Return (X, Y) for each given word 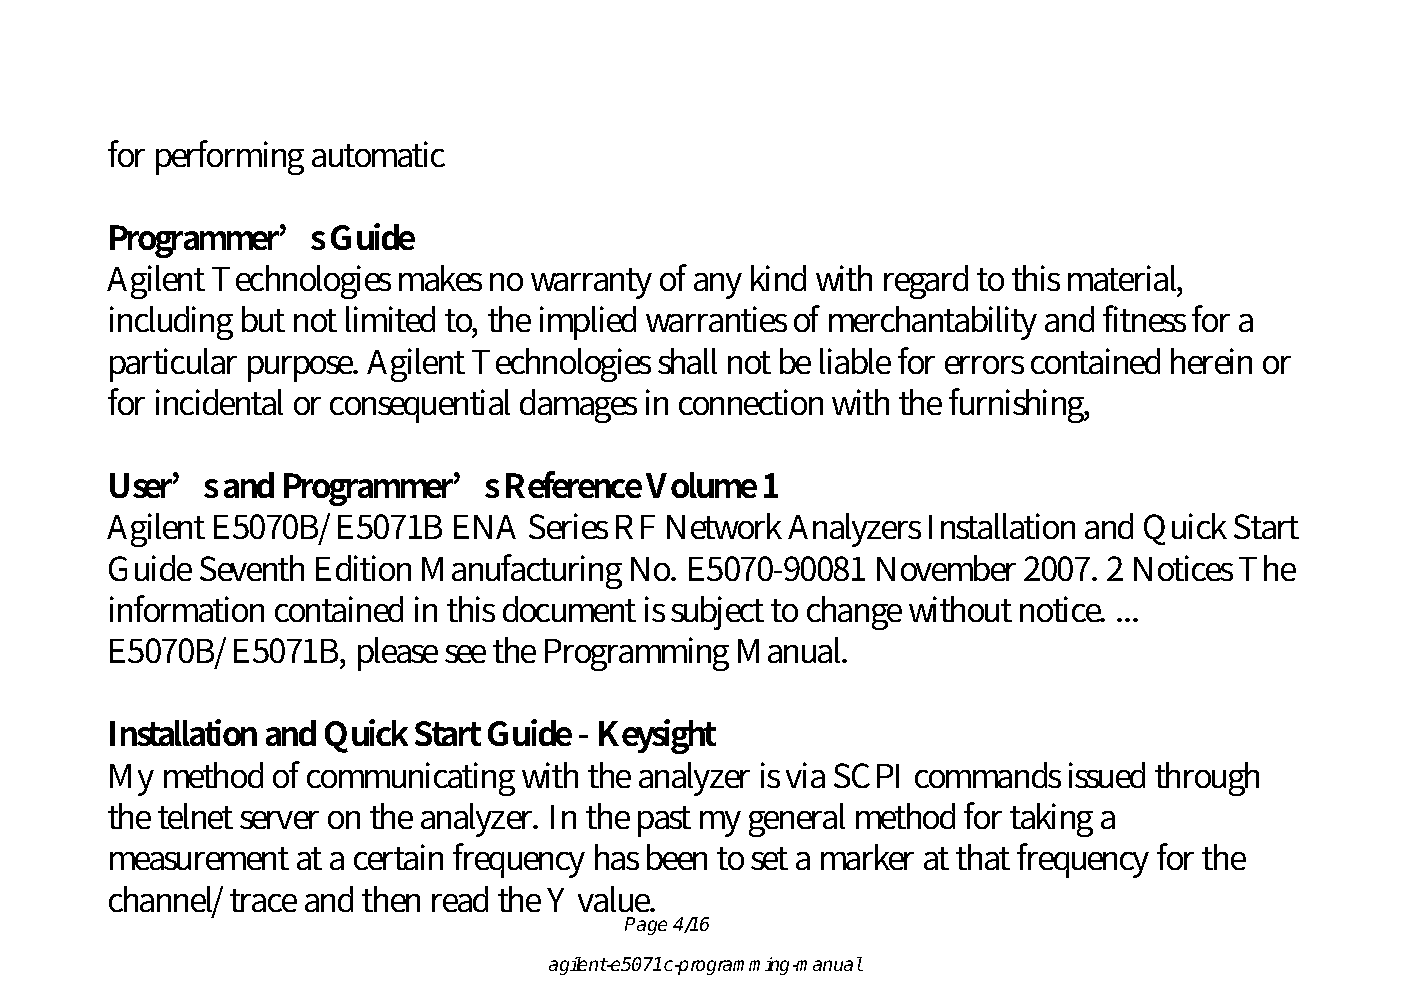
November (946, 568)
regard (926, 282)
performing (230, 157)
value (616, 899)
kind (778, 278)
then (391, 899)
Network (724, 526)
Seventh (252, 568)
